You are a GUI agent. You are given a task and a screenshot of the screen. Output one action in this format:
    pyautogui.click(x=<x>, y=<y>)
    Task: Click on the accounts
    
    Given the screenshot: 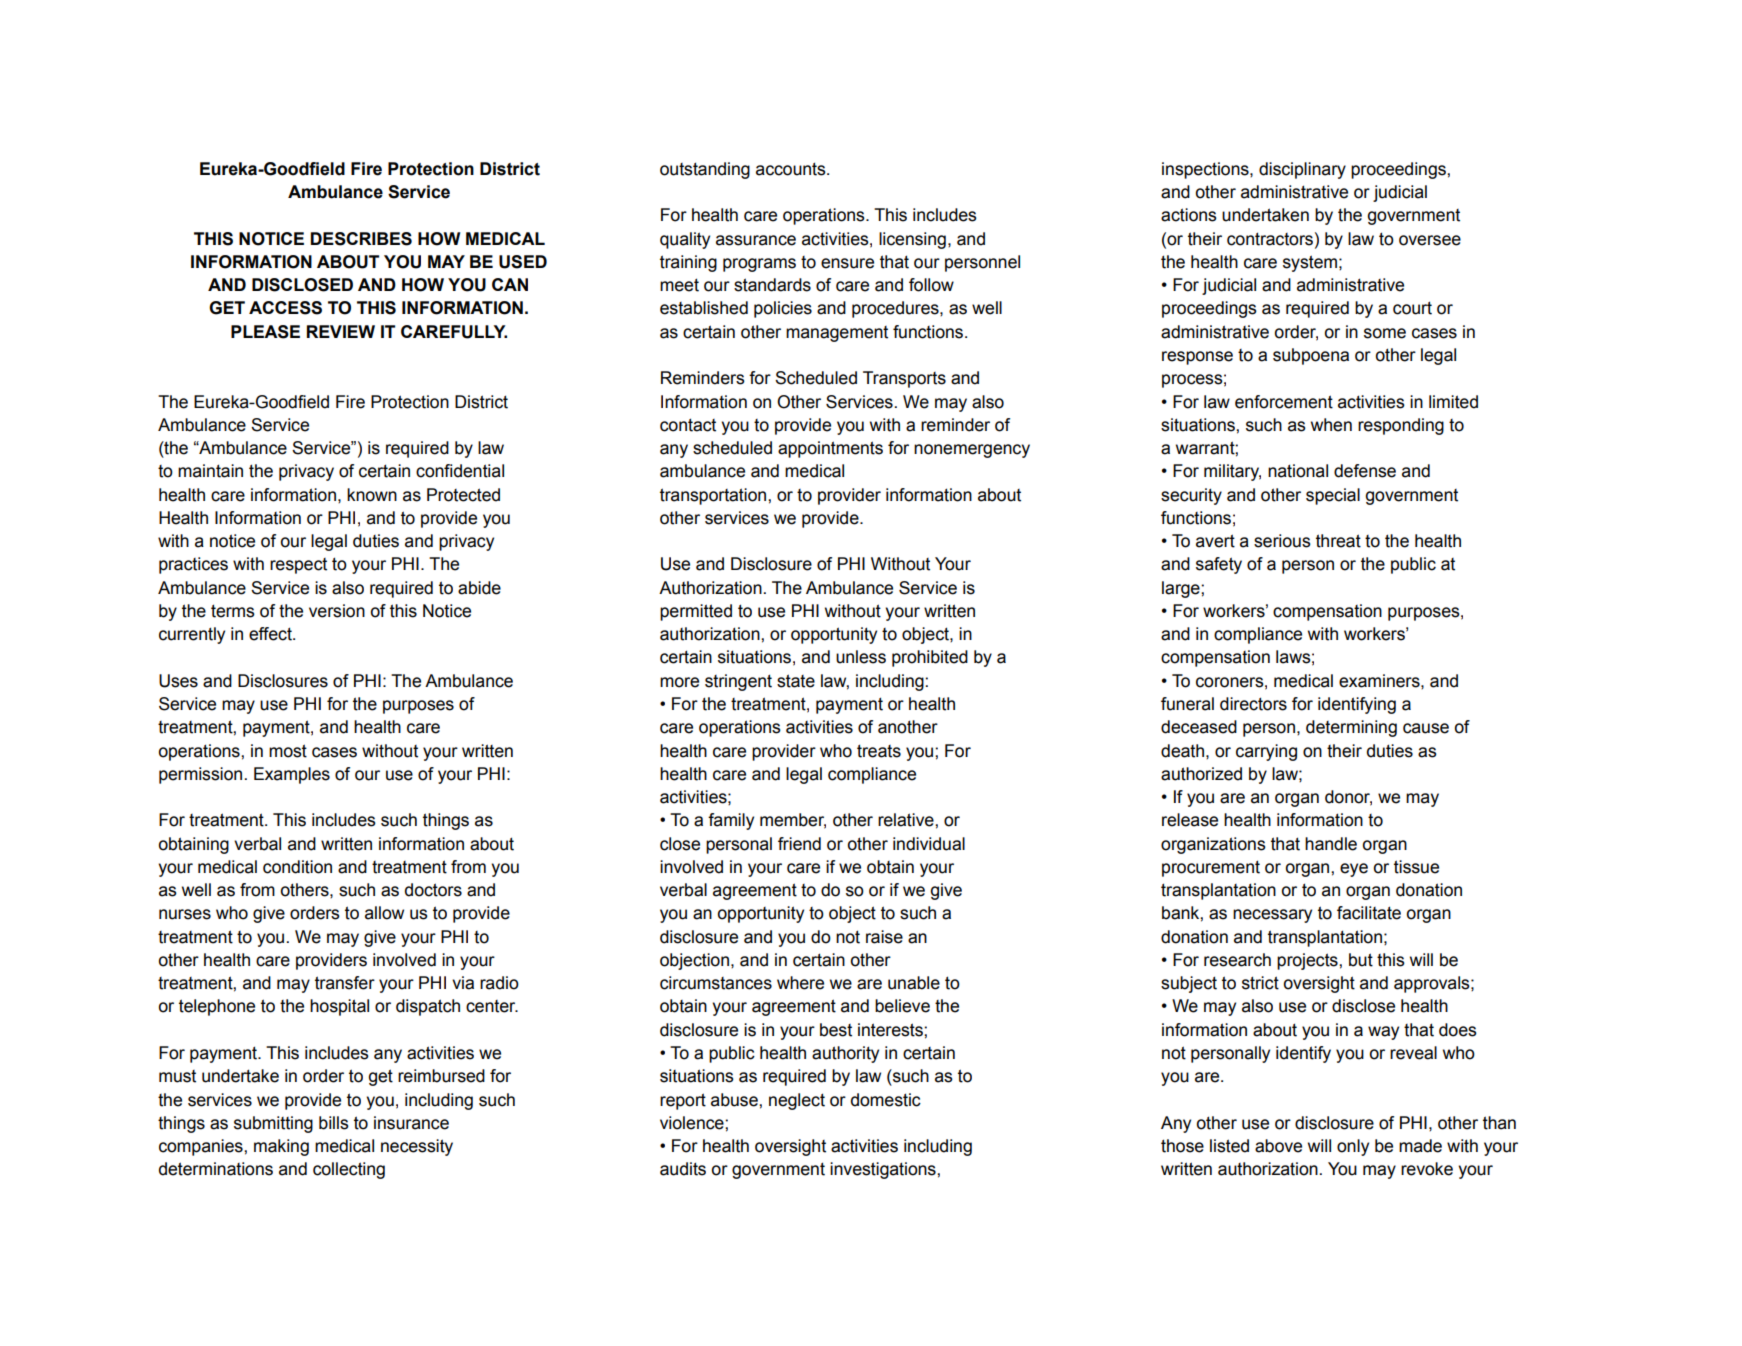 What is the action you would take?
    pyautogui.click(x=792, y=169)
